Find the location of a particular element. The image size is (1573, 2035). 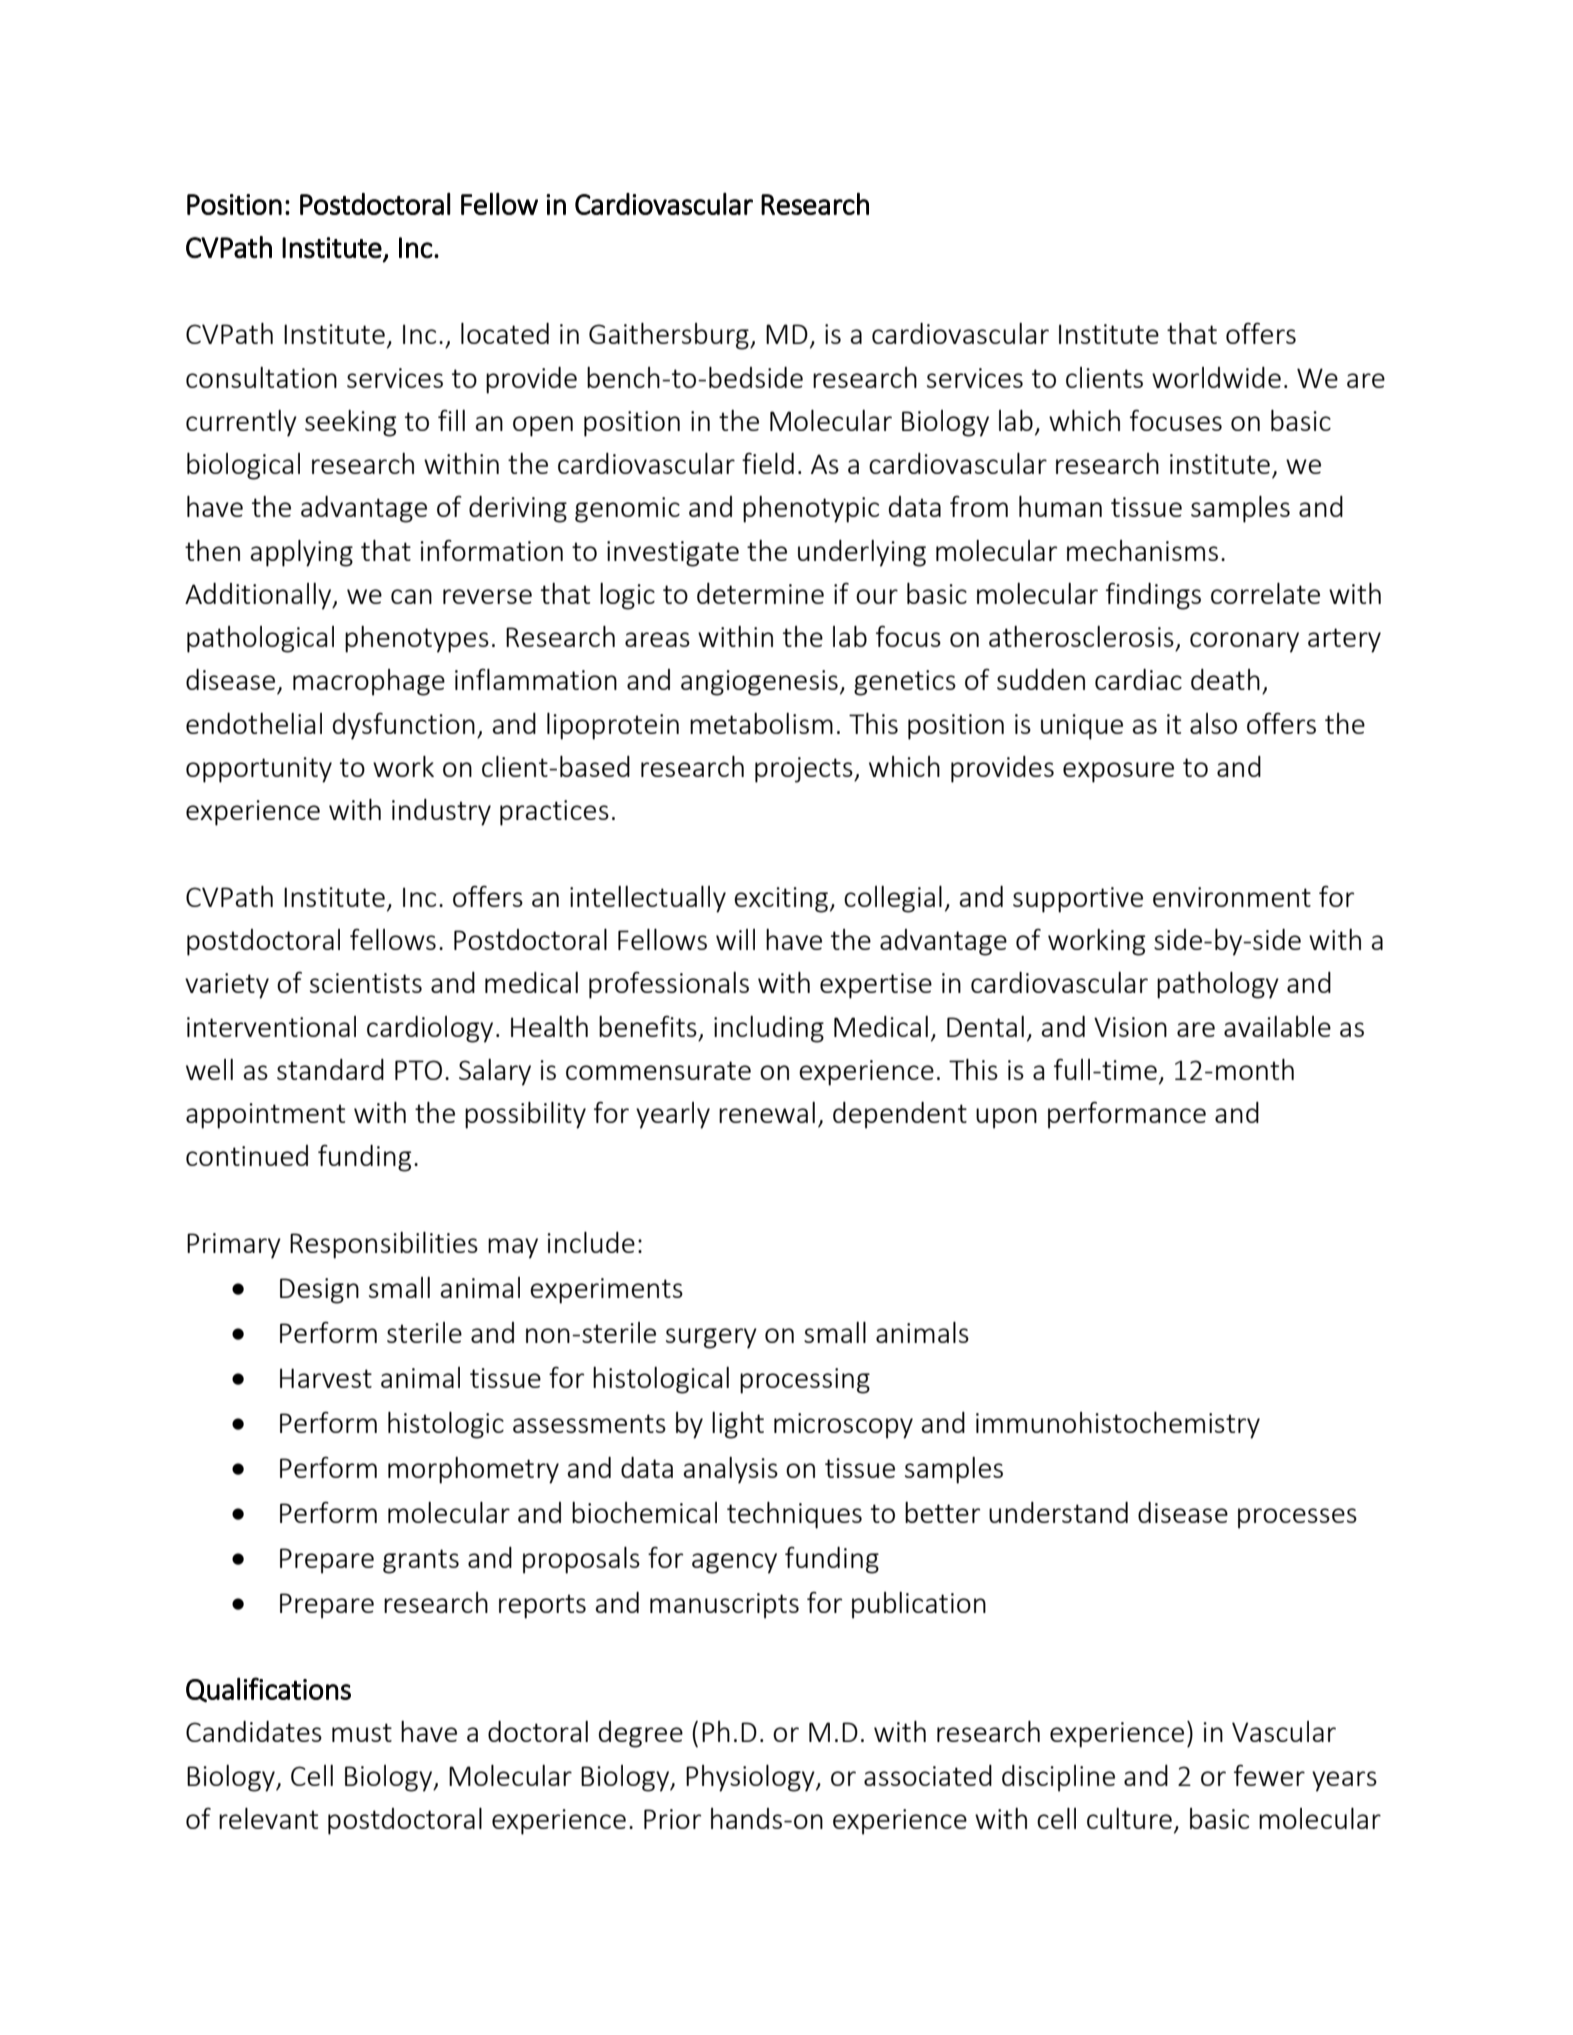

exciting is located at coordinates (781, 900).
